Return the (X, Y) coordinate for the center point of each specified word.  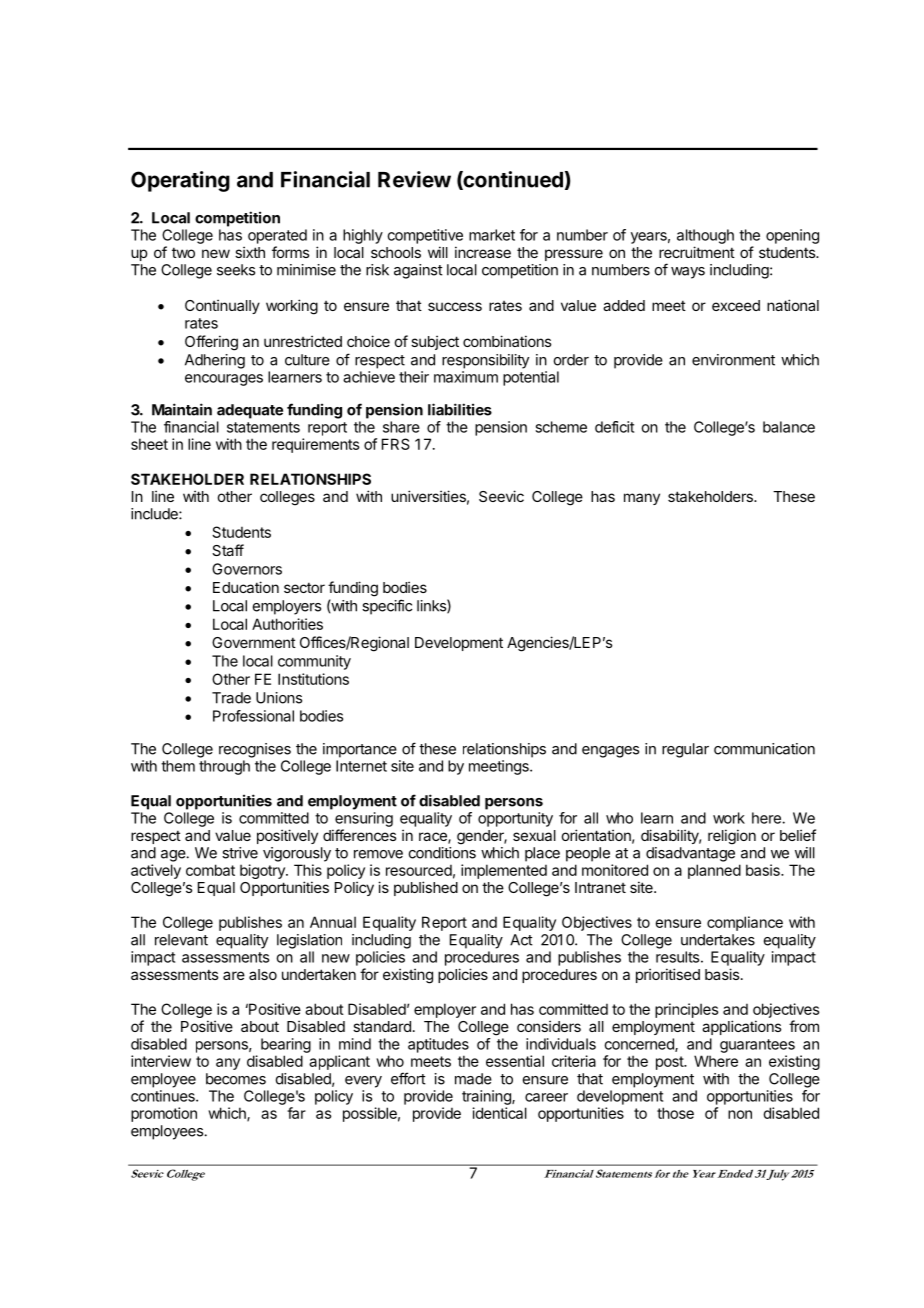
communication (764, 749)
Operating (180, 181)
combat (210, 870)
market (492, 235)
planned (714, 871)
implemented (504, 871)
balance (789, 427)
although (705, 236)
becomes (236, 1079)
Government (254, 642)
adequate (250, 411)
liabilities (460, 409)
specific (387, 607)
